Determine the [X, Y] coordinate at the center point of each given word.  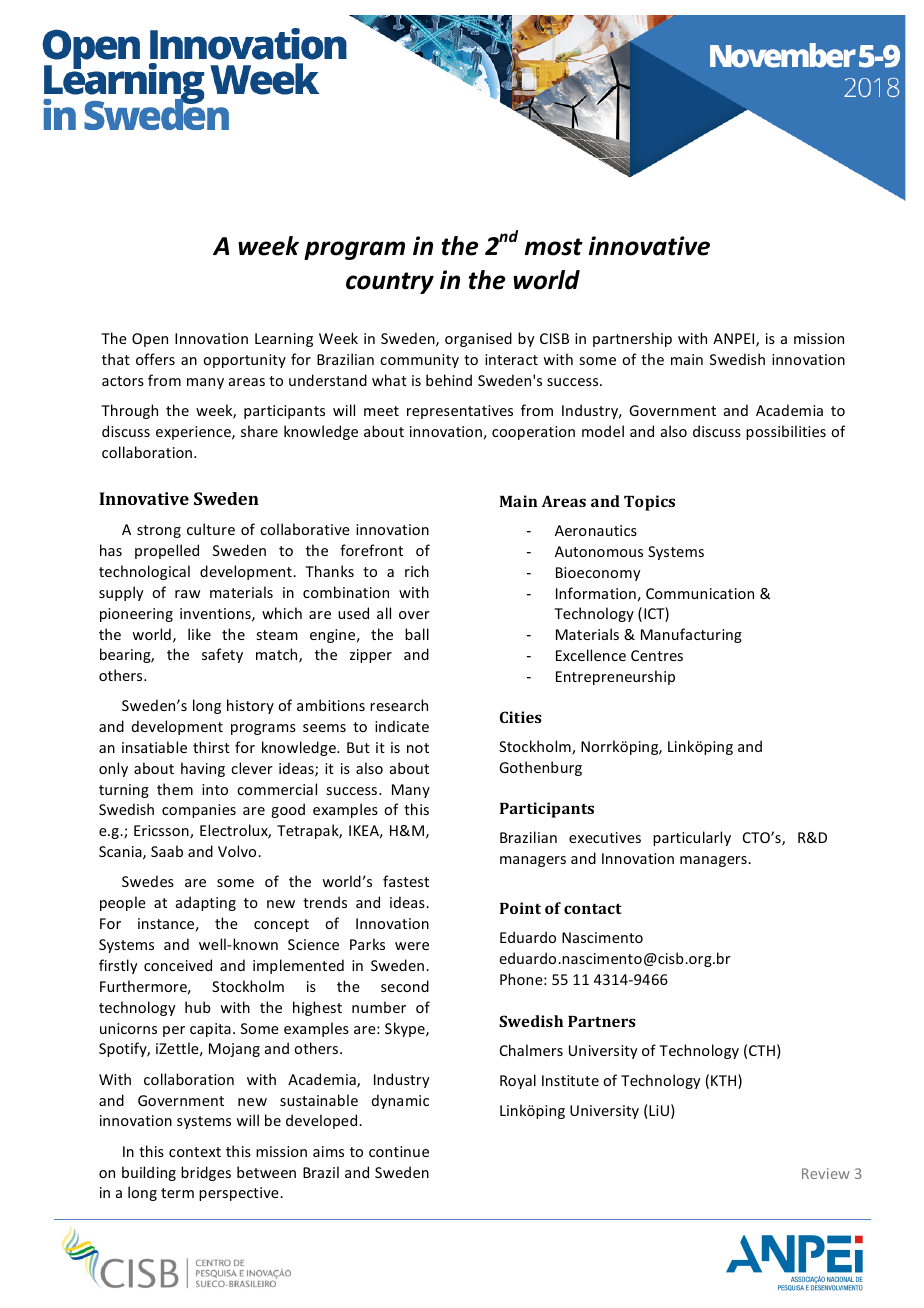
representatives [460, 412]
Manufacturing [691, 635]
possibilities [786, 432]
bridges [206, 1173]
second [405, 986]
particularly [692, 838]
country [390, 283]
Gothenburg [540, 768]
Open [150, 340]
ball [417, 634]
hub [198, 1007]
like [199, 634]
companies [199, 811]
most [554, 247]
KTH [725, 1081]
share [259, 431]
